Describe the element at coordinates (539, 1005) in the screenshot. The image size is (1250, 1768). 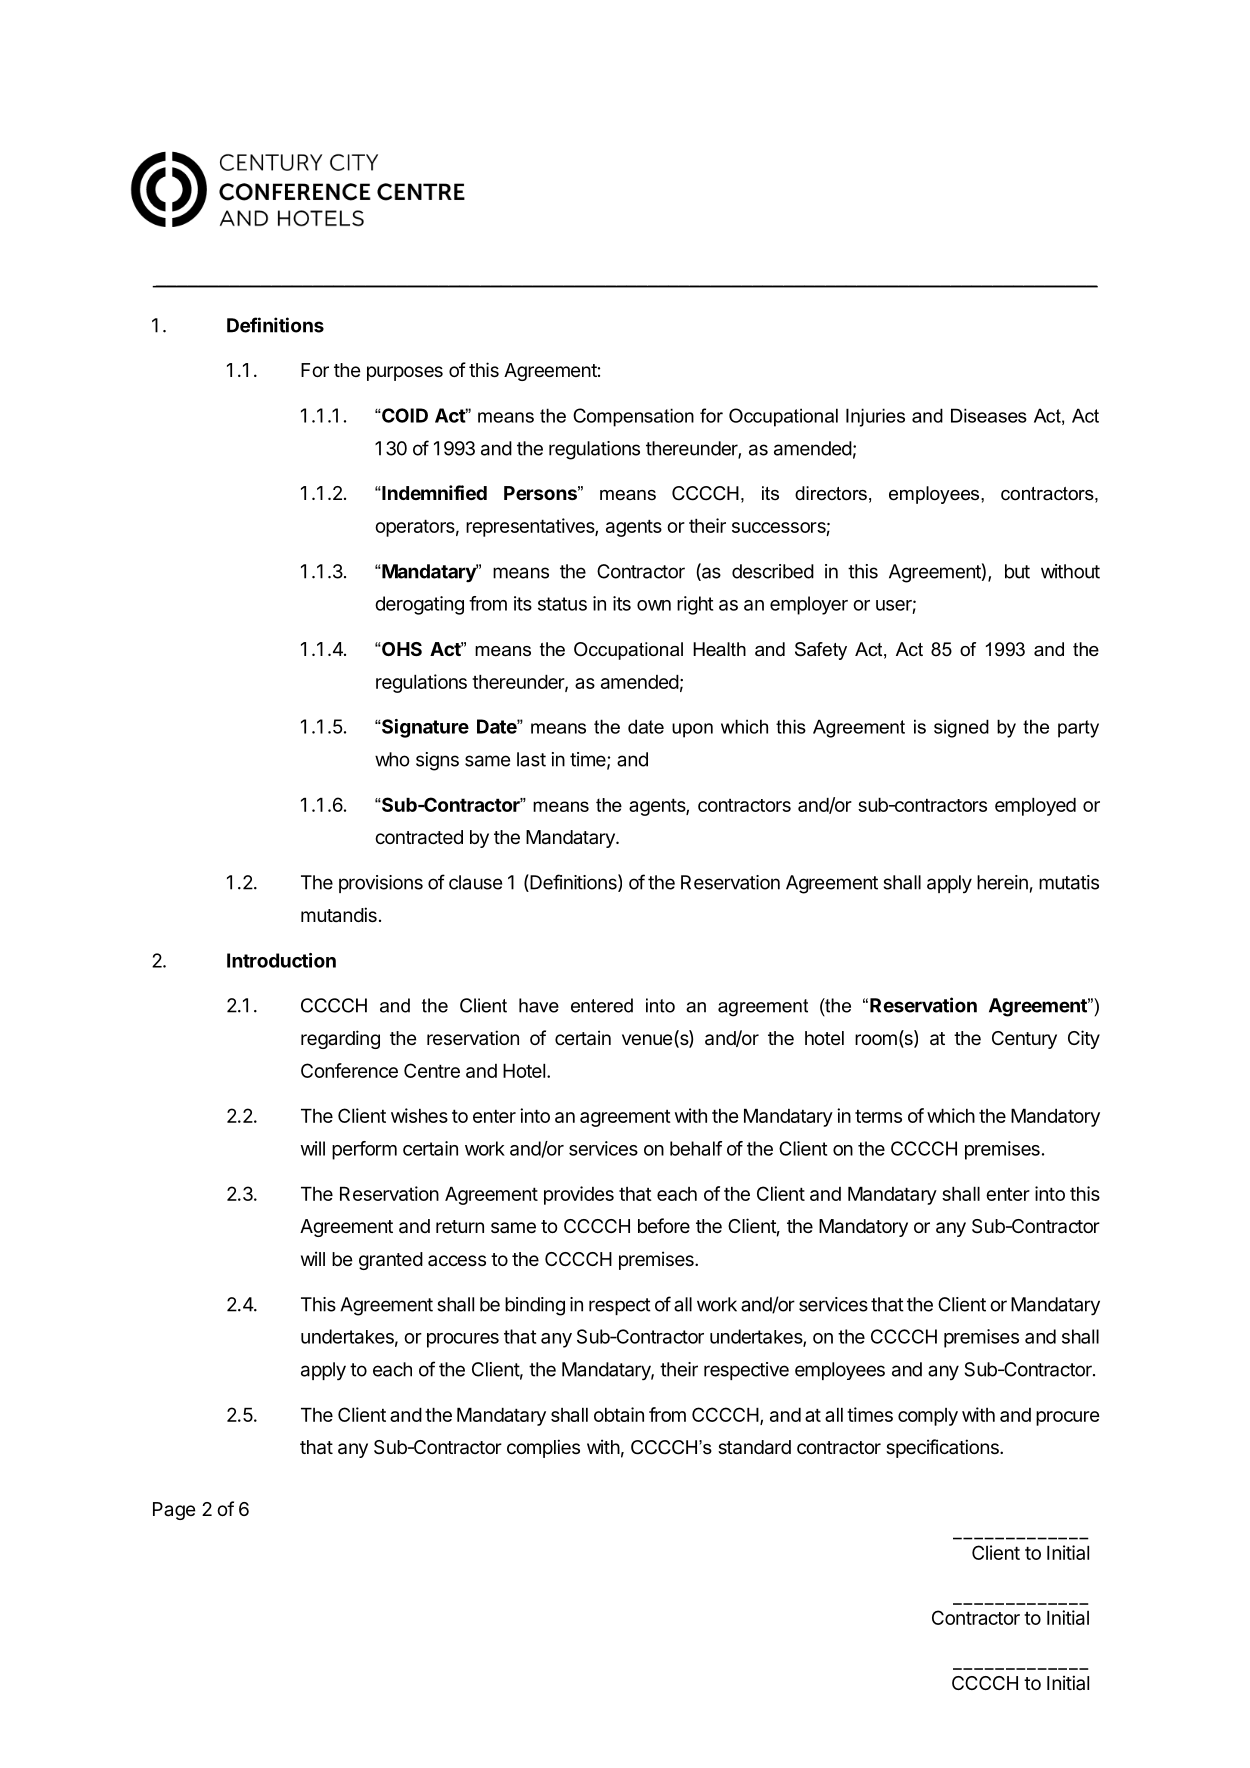
I see `have` at that location.
